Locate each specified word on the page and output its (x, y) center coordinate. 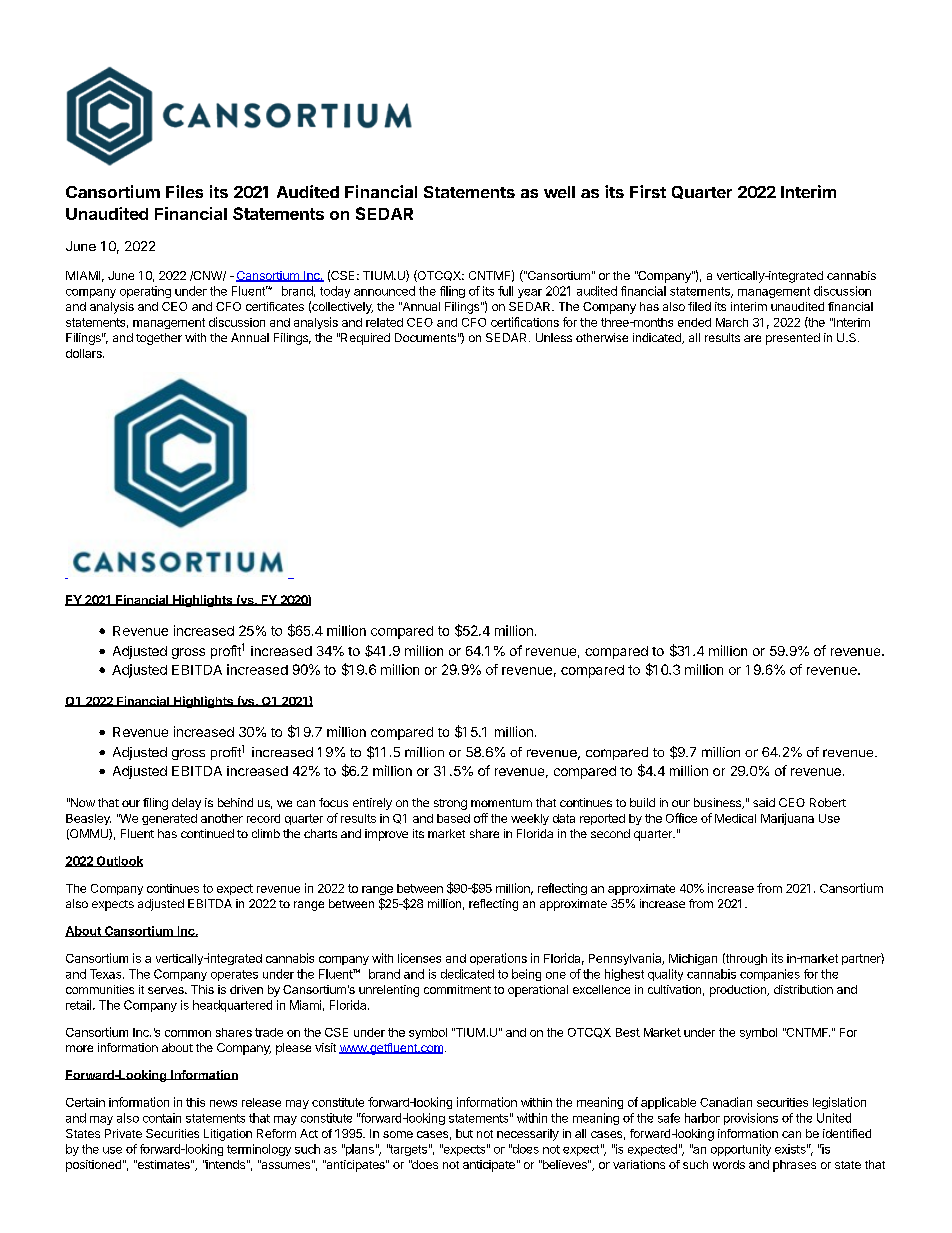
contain (162, 1118)
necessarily (528, 1135)
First (648, 191)
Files (184, 191)
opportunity (741, 1150)
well (559, 192)
